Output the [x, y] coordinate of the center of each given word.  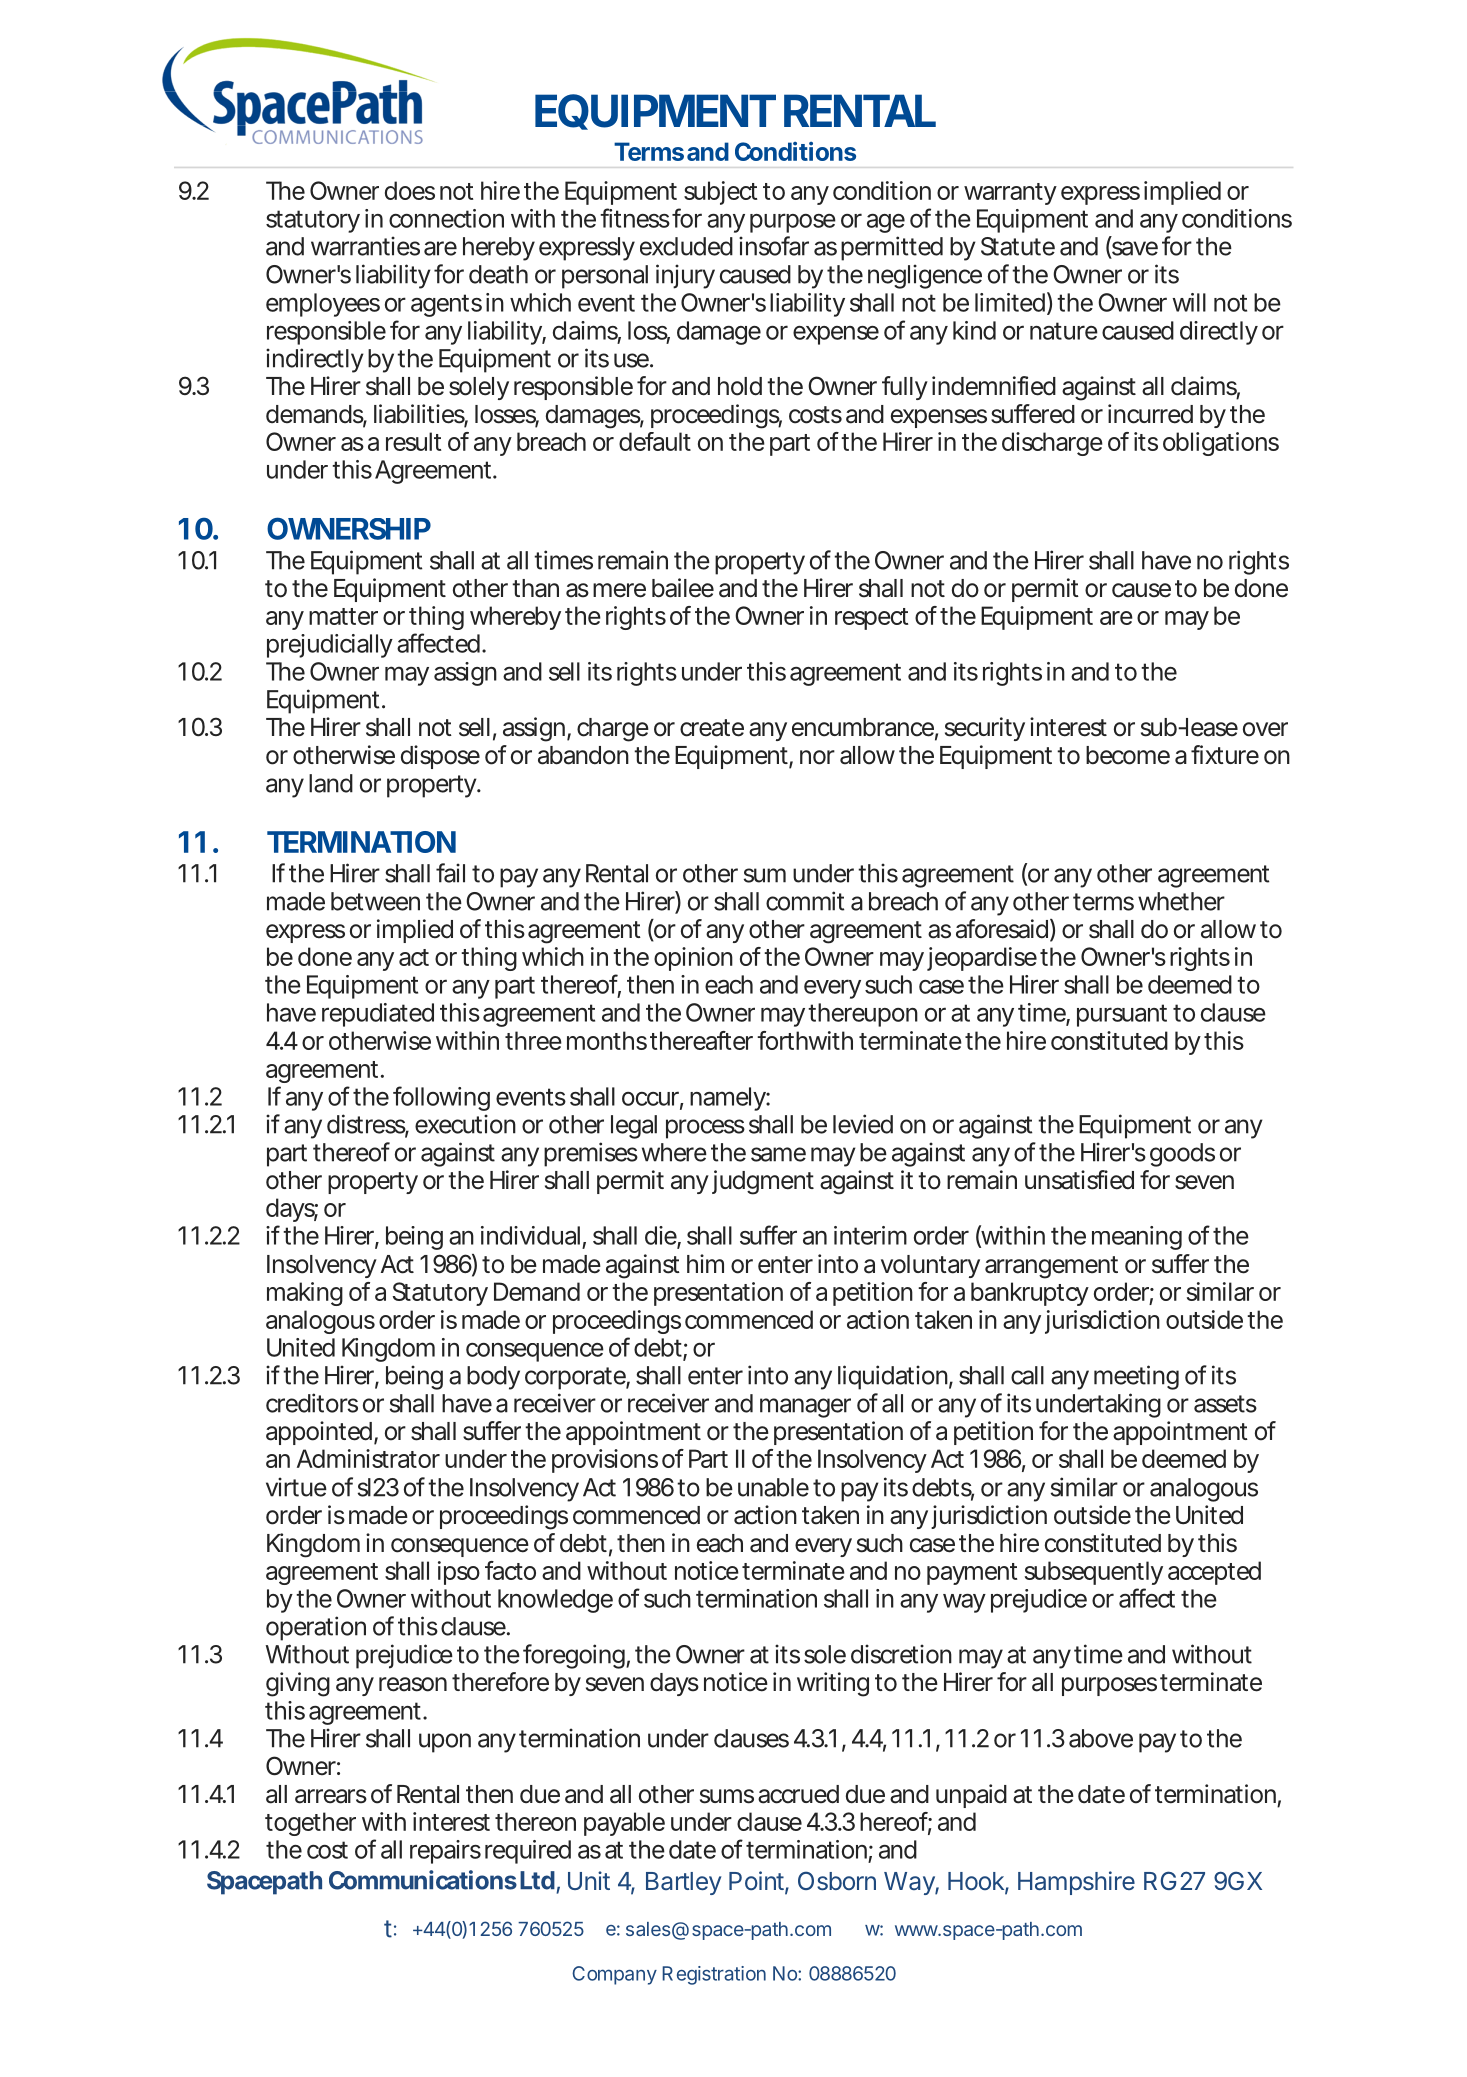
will [1189, 302]
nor [817, 757]
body [493, 1378]
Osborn [837, 1880]
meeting [1136, 1377]
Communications [423, 1880]
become [1128, 755]
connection [446, 218]
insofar [774, 246]
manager [805, 1408]
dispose [440, 757]
